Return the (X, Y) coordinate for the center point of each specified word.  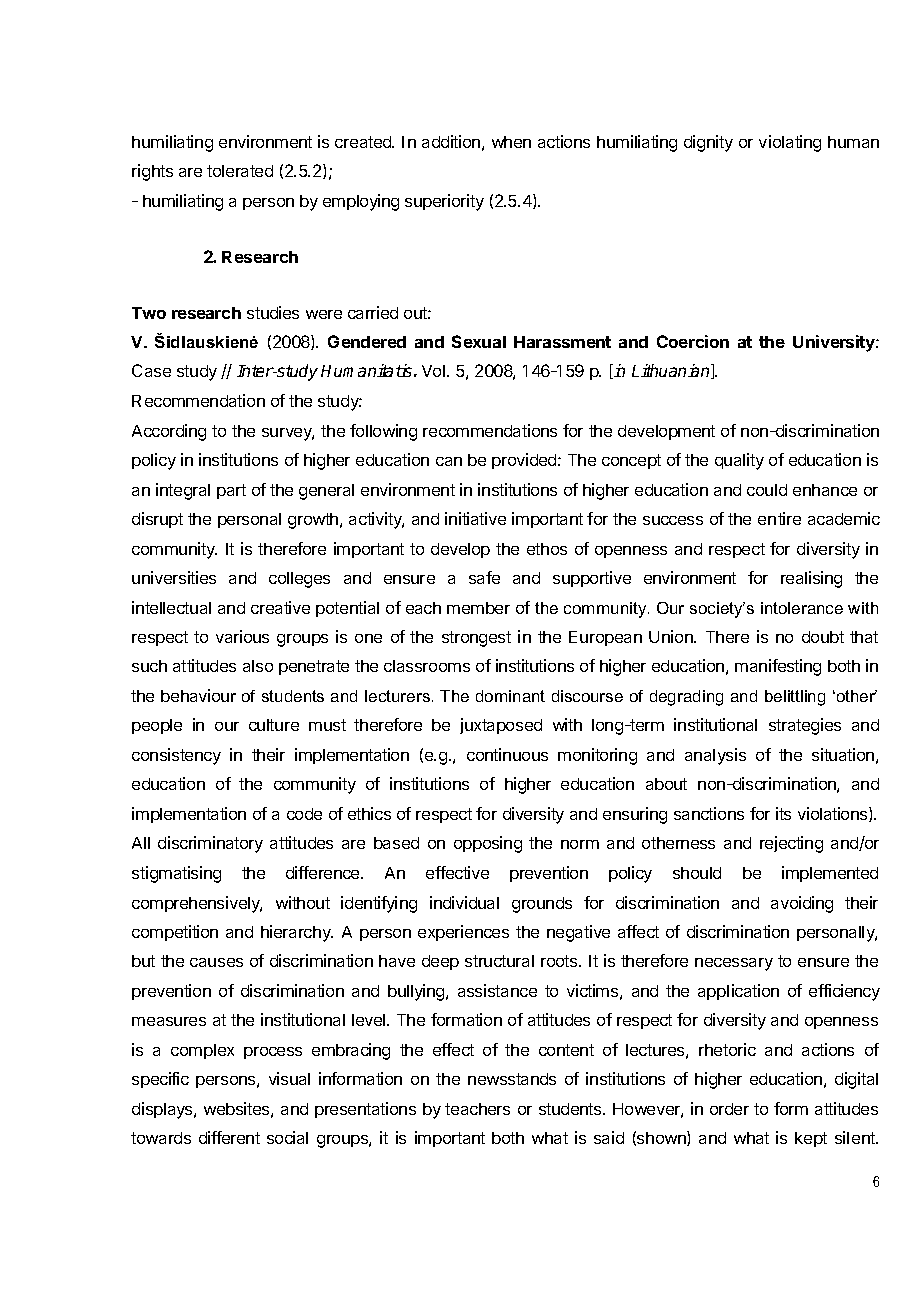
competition (175, 933)
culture (274, 725)
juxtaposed (501, 726)
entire (779, 518)
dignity (708, 143)
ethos (547, 549)
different (229, 1137)
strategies (805, 726)
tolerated (240, 171)
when (511, 142)
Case (151, 370)
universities (174, 577)
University (835, 343)
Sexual (479, 341)
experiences (463, 933)
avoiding (802, 904)
